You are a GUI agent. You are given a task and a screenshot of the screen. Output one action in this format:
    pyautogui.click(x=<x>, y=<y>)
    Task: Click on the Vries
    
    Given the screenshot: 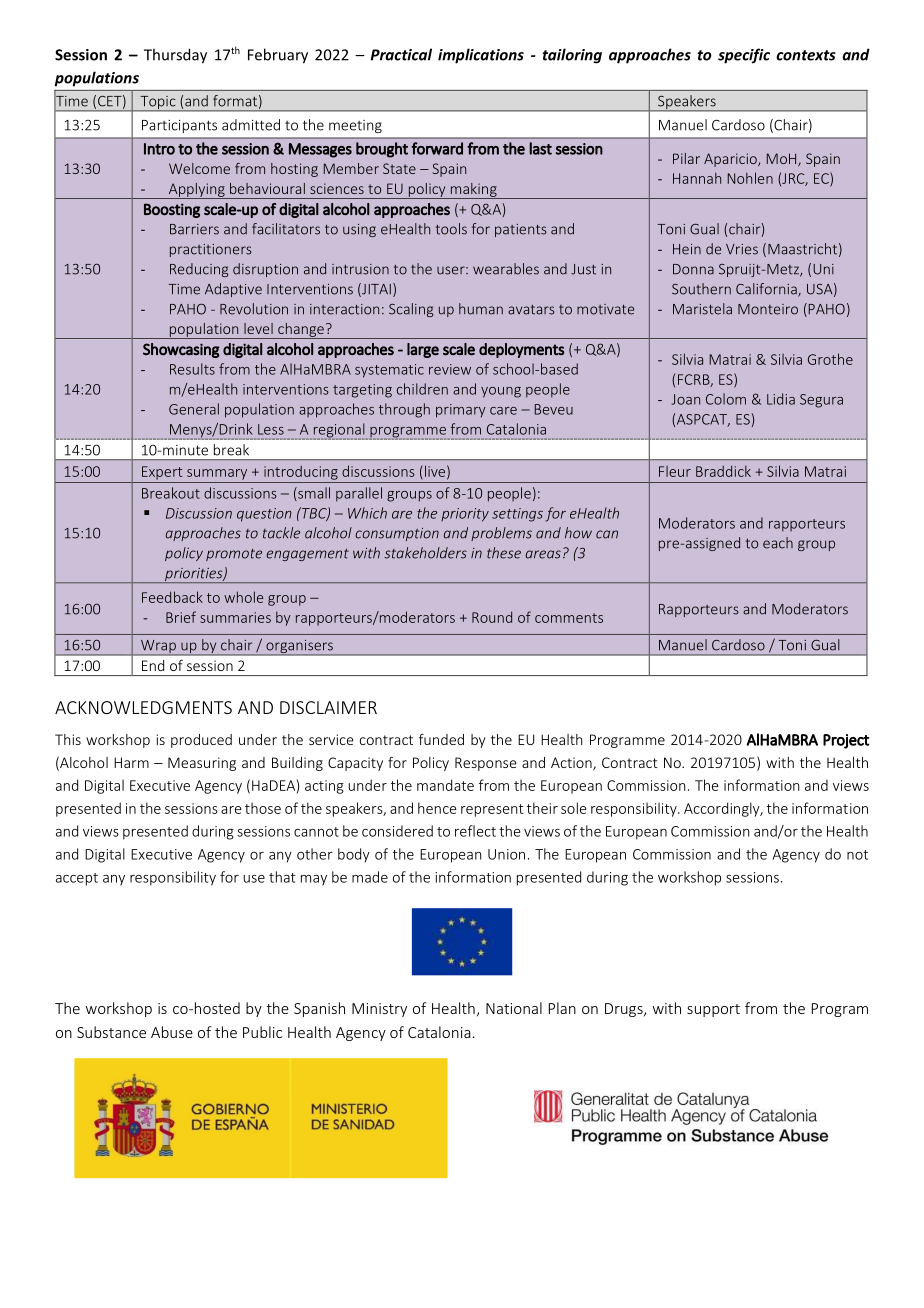 What is the action you would take?
    pyautogui.click(x=742, y=249)
